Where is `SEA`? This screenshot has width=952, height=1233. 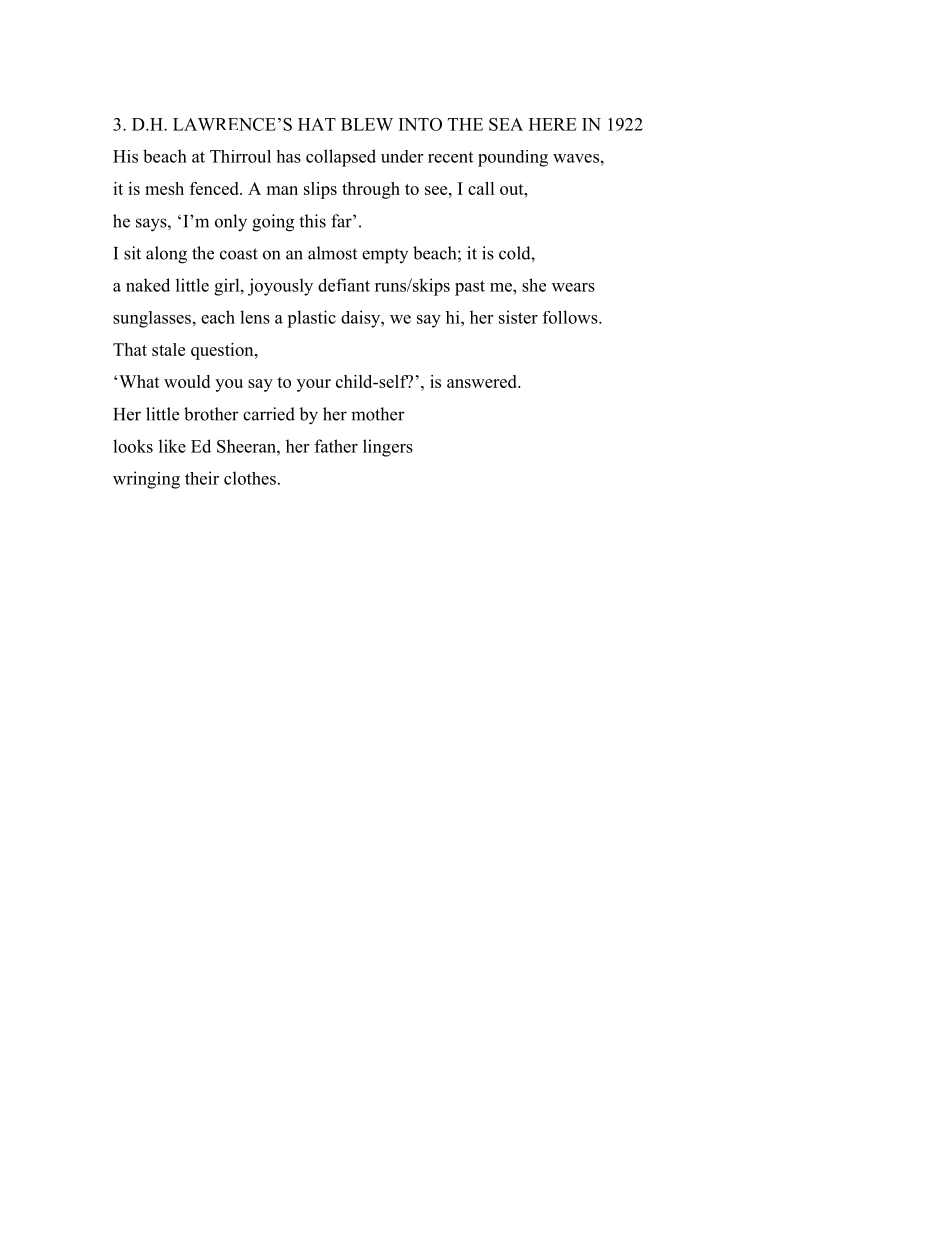 SEA is located at coordinates (506, 124).
